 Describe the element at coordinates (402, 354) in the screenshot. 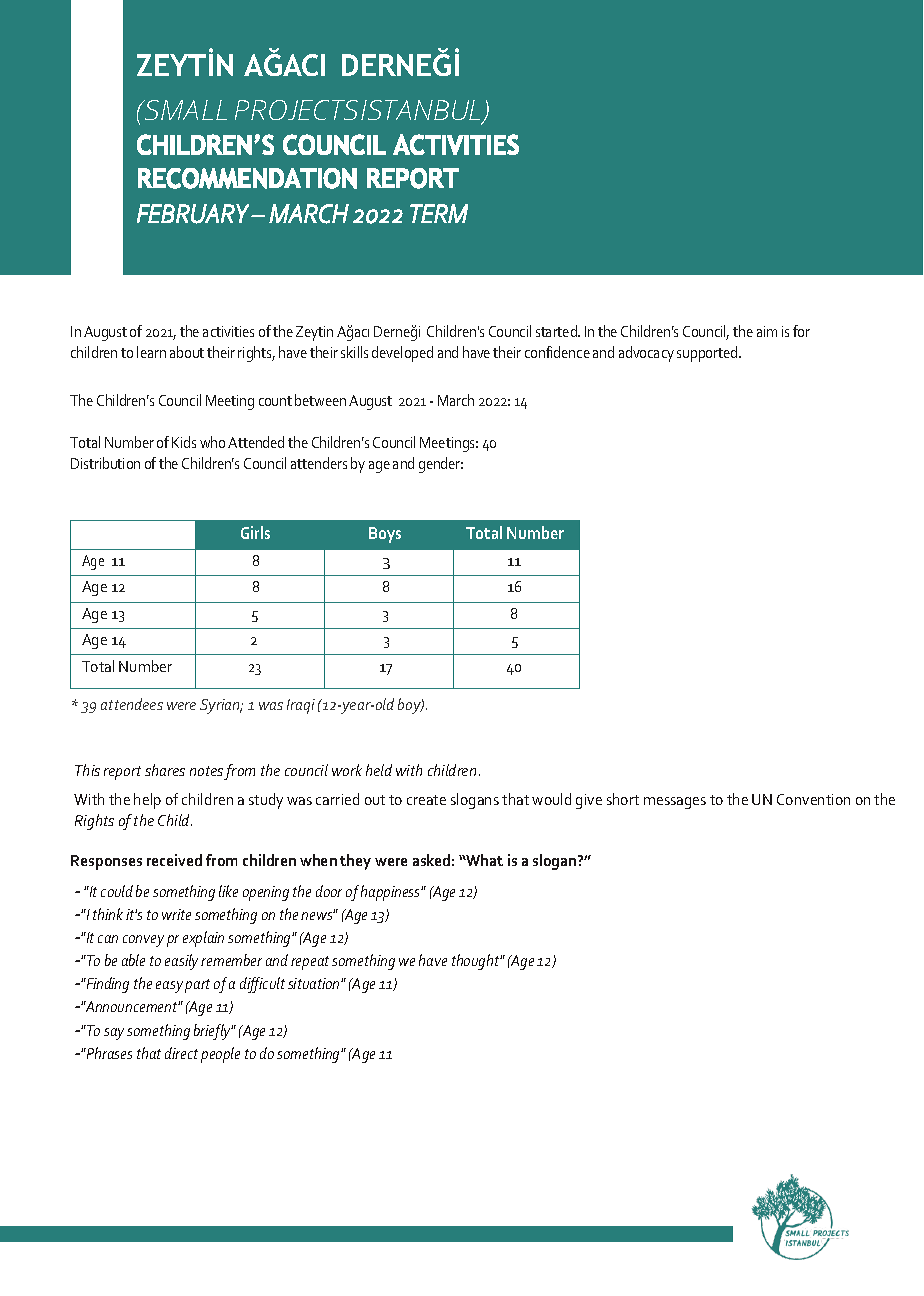

I see `developed` at that location.
